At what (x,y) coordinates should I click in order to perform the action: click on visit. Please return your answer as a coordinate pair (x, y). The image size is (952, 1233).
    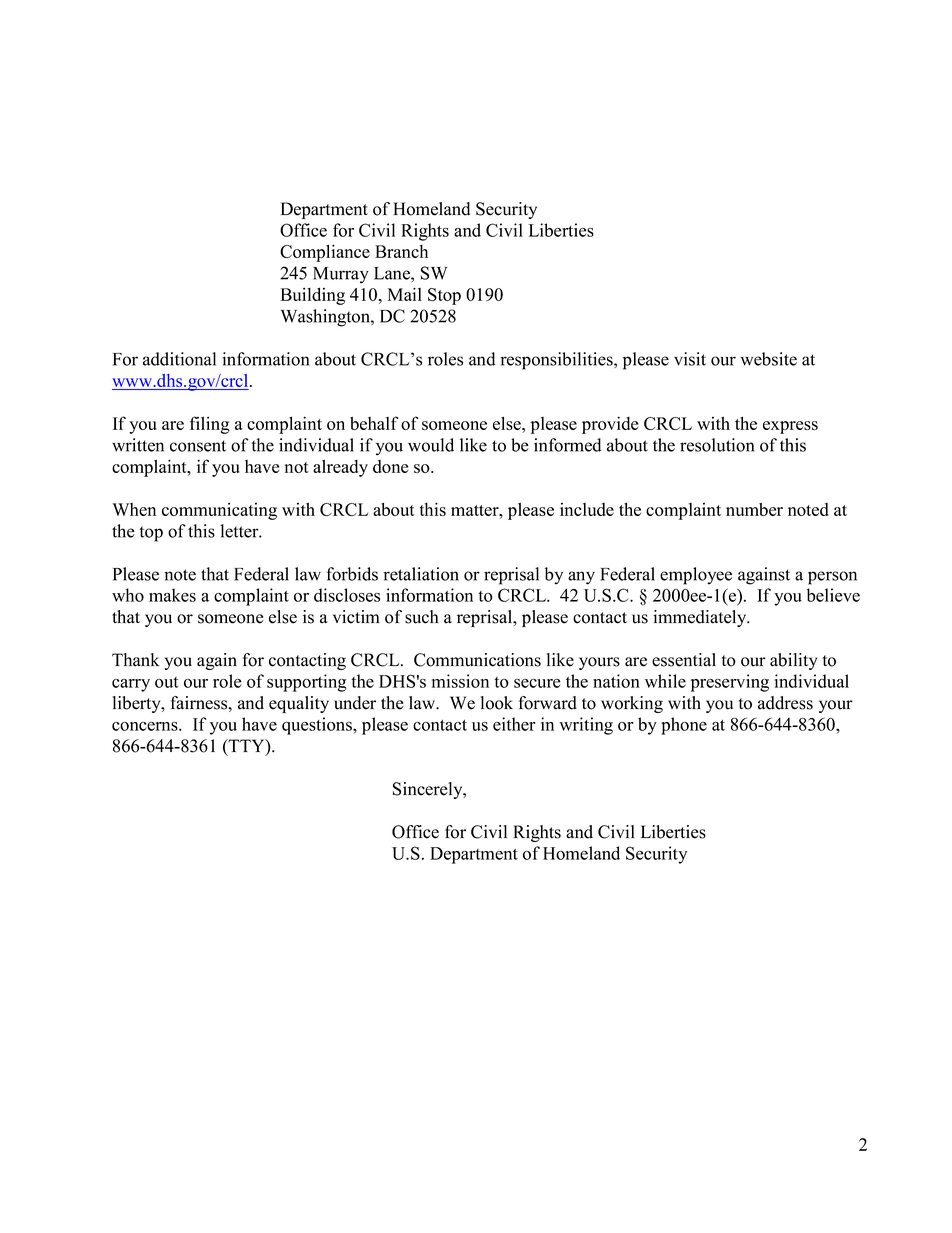
    Looking at the image, I should click on (690, 359).
